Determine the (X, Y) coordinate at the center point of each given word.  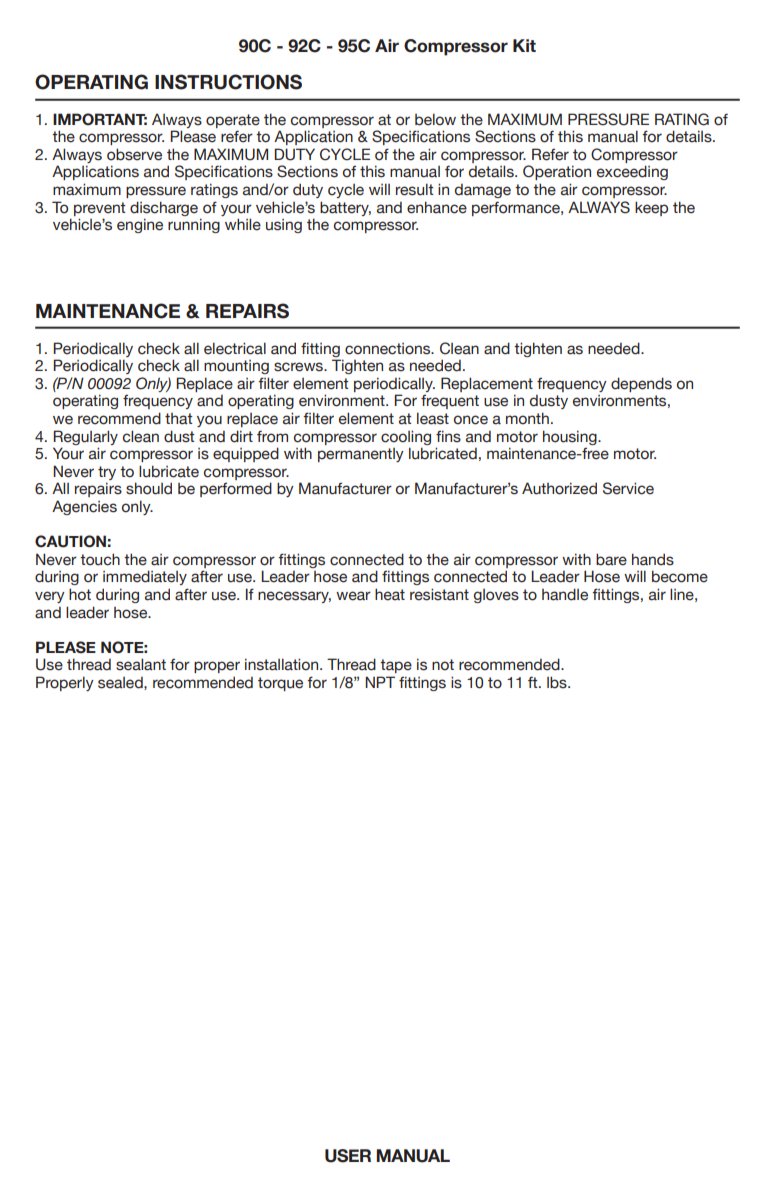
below (435, 119)
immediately (145, 577)
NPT (380, 682)
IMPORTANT (100, 119)
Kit (524, 45)
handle (565, 594)
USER (348, 1156)
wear (353, 596)
